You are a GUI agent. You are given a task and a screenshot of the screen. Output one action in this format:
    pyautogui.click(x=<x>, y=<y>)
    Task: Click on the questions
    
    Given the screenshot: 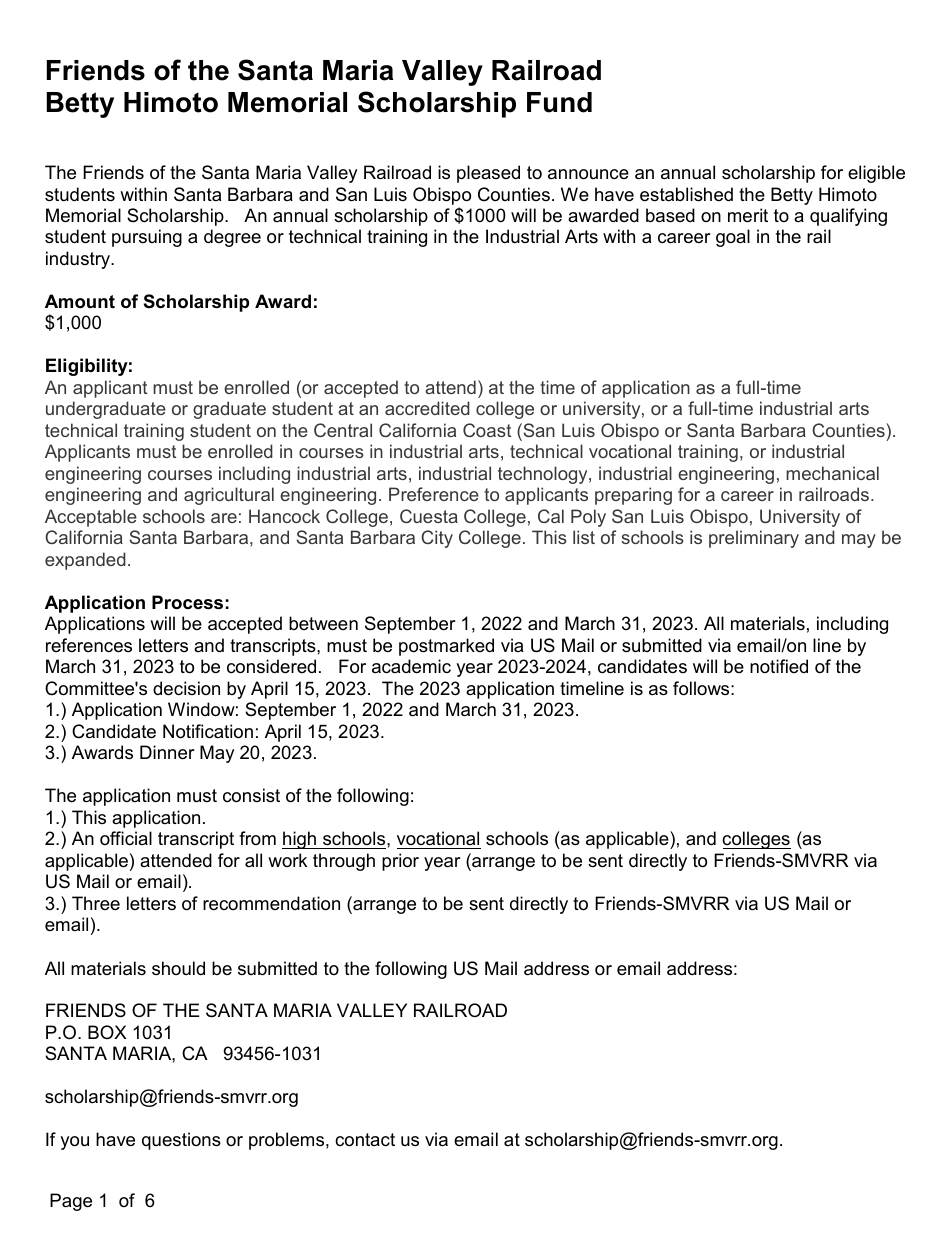 What is the action you would take?
    pyautogui.click(x=181, y=1141)
